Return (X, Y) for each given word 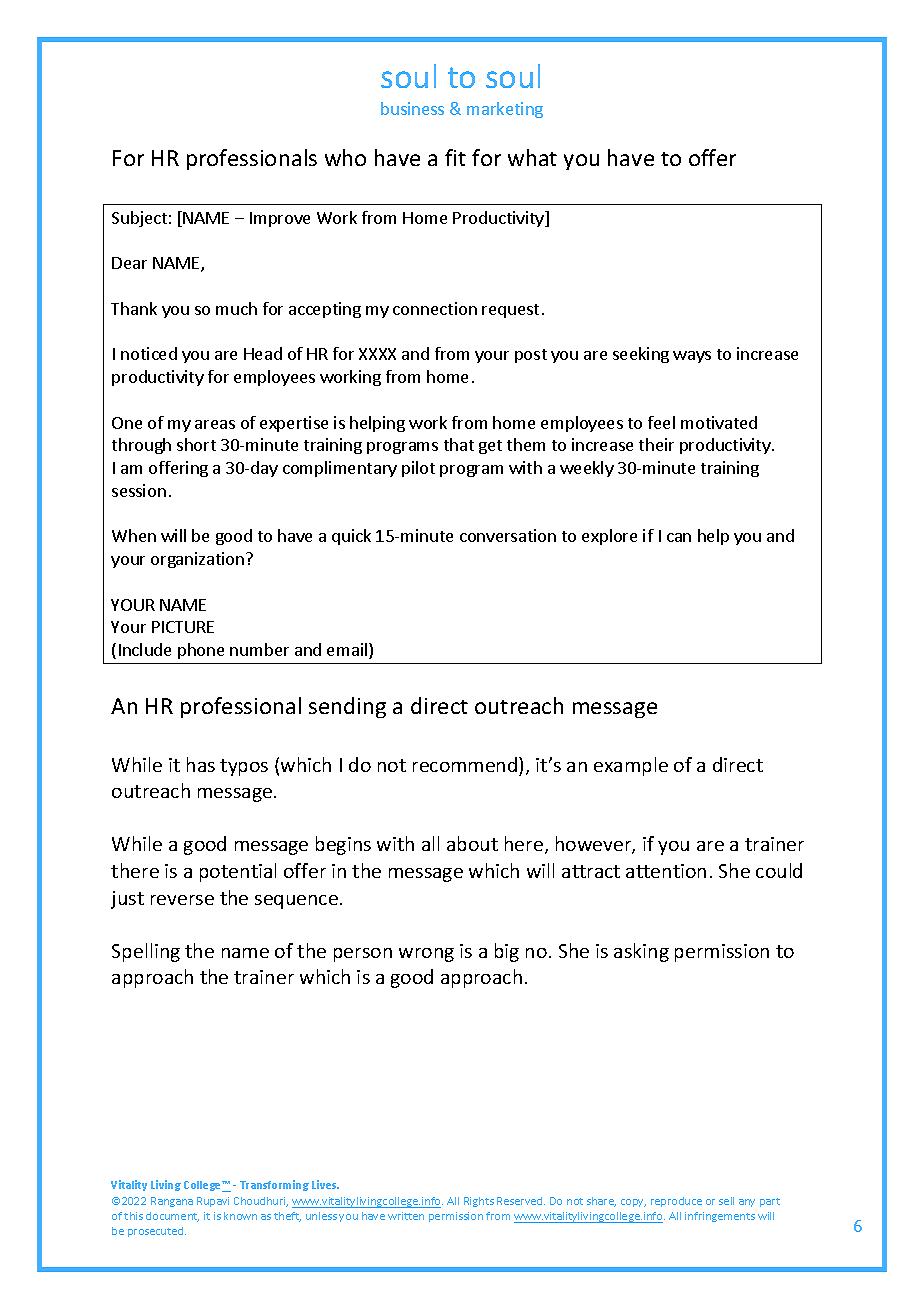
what (532, 157)
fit (455, 157)
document (172, 1217)
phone (201, 651)
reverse (182, 900)
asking (641, 952)
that (459, 444)
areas (215, 424)
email (348, 651)
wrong (426, 955)
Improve (280, 219)
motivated (719, 422)
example (631, 766)
